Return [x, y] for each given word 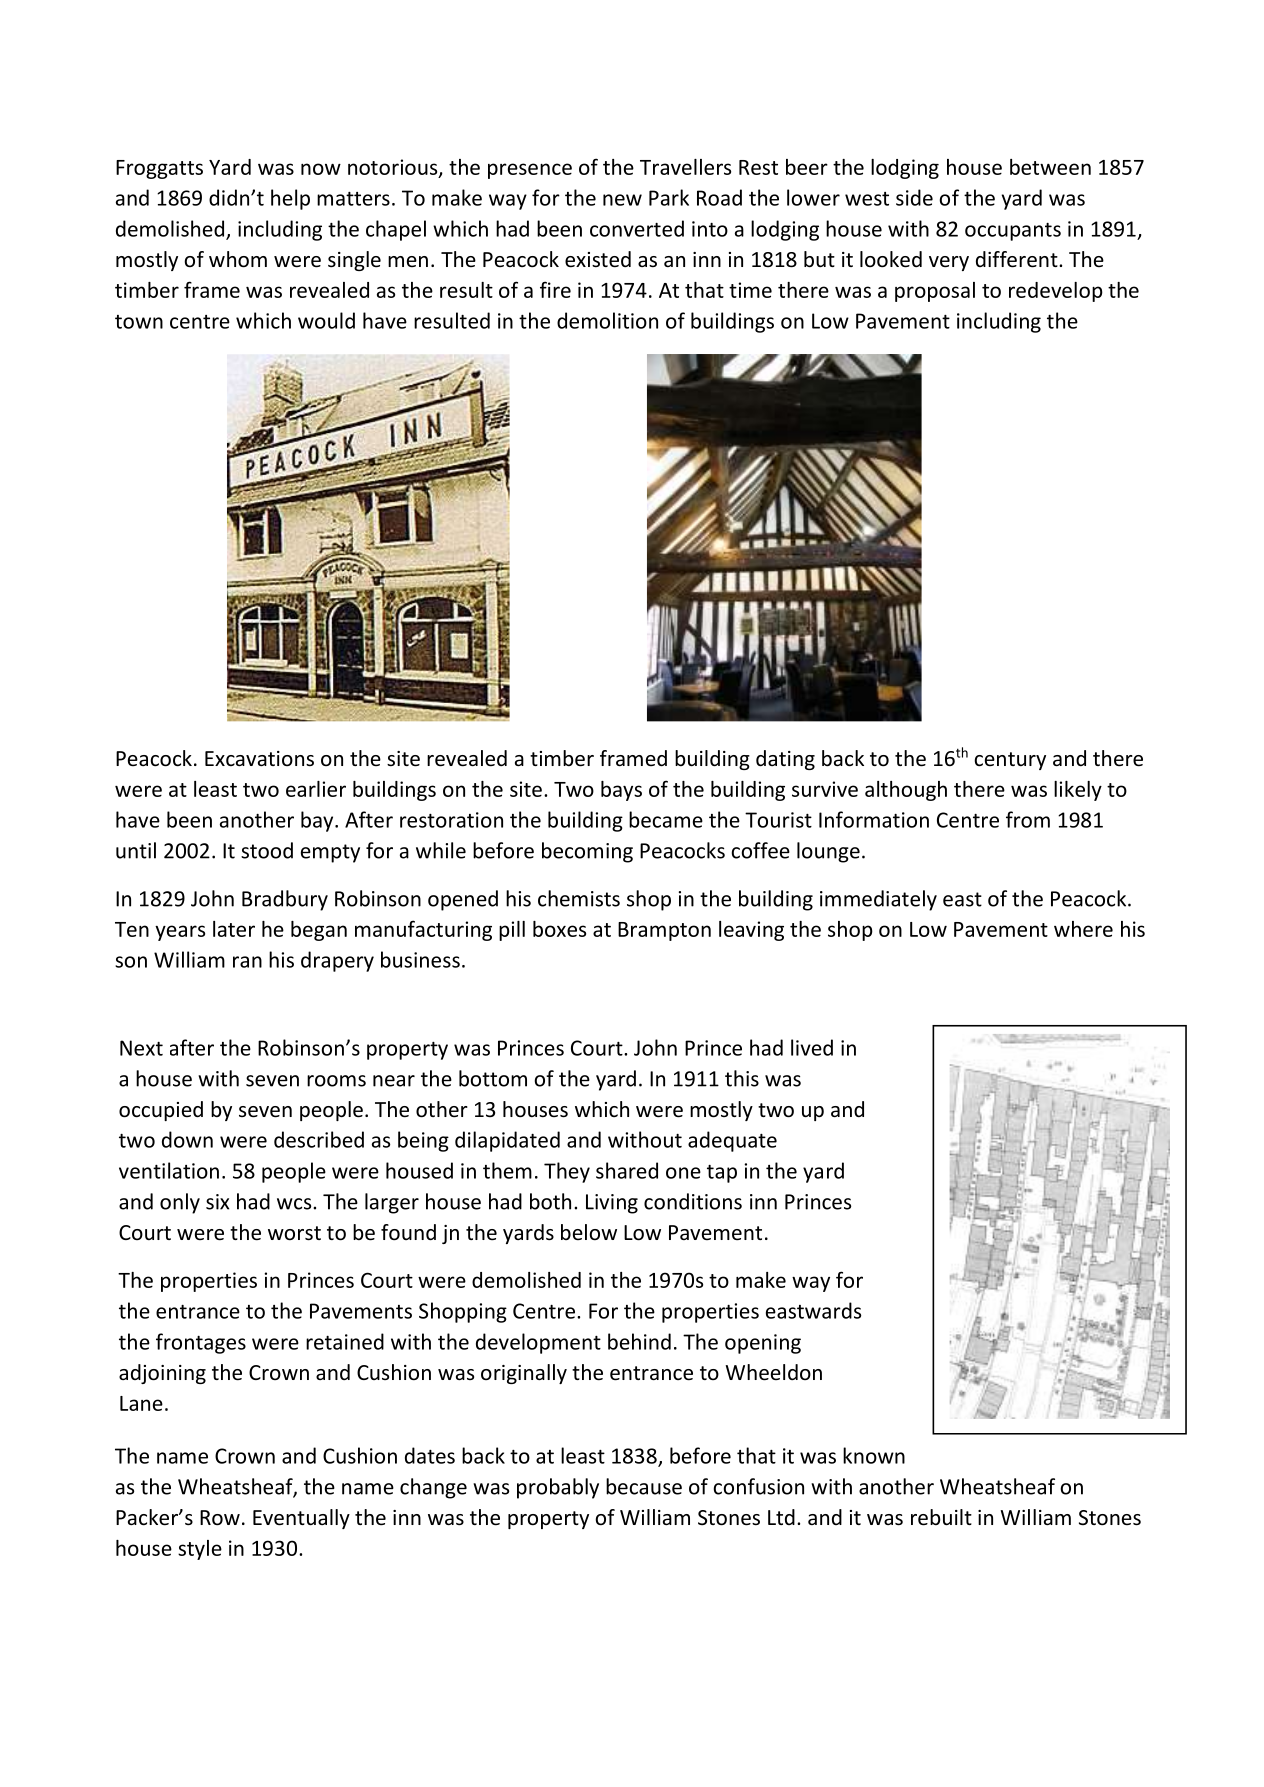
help [290, 199]
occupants [1013, 232]
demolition [607, 320]
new [622, 200]
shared [627, 1170]
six [217, 1202]
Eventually [301, 1519]
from [1028, 819]
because [644, 1486]
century [1010, 761]
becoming [587, 852]
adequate [732, 1141]
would [326, 320]
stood [267, 850]
